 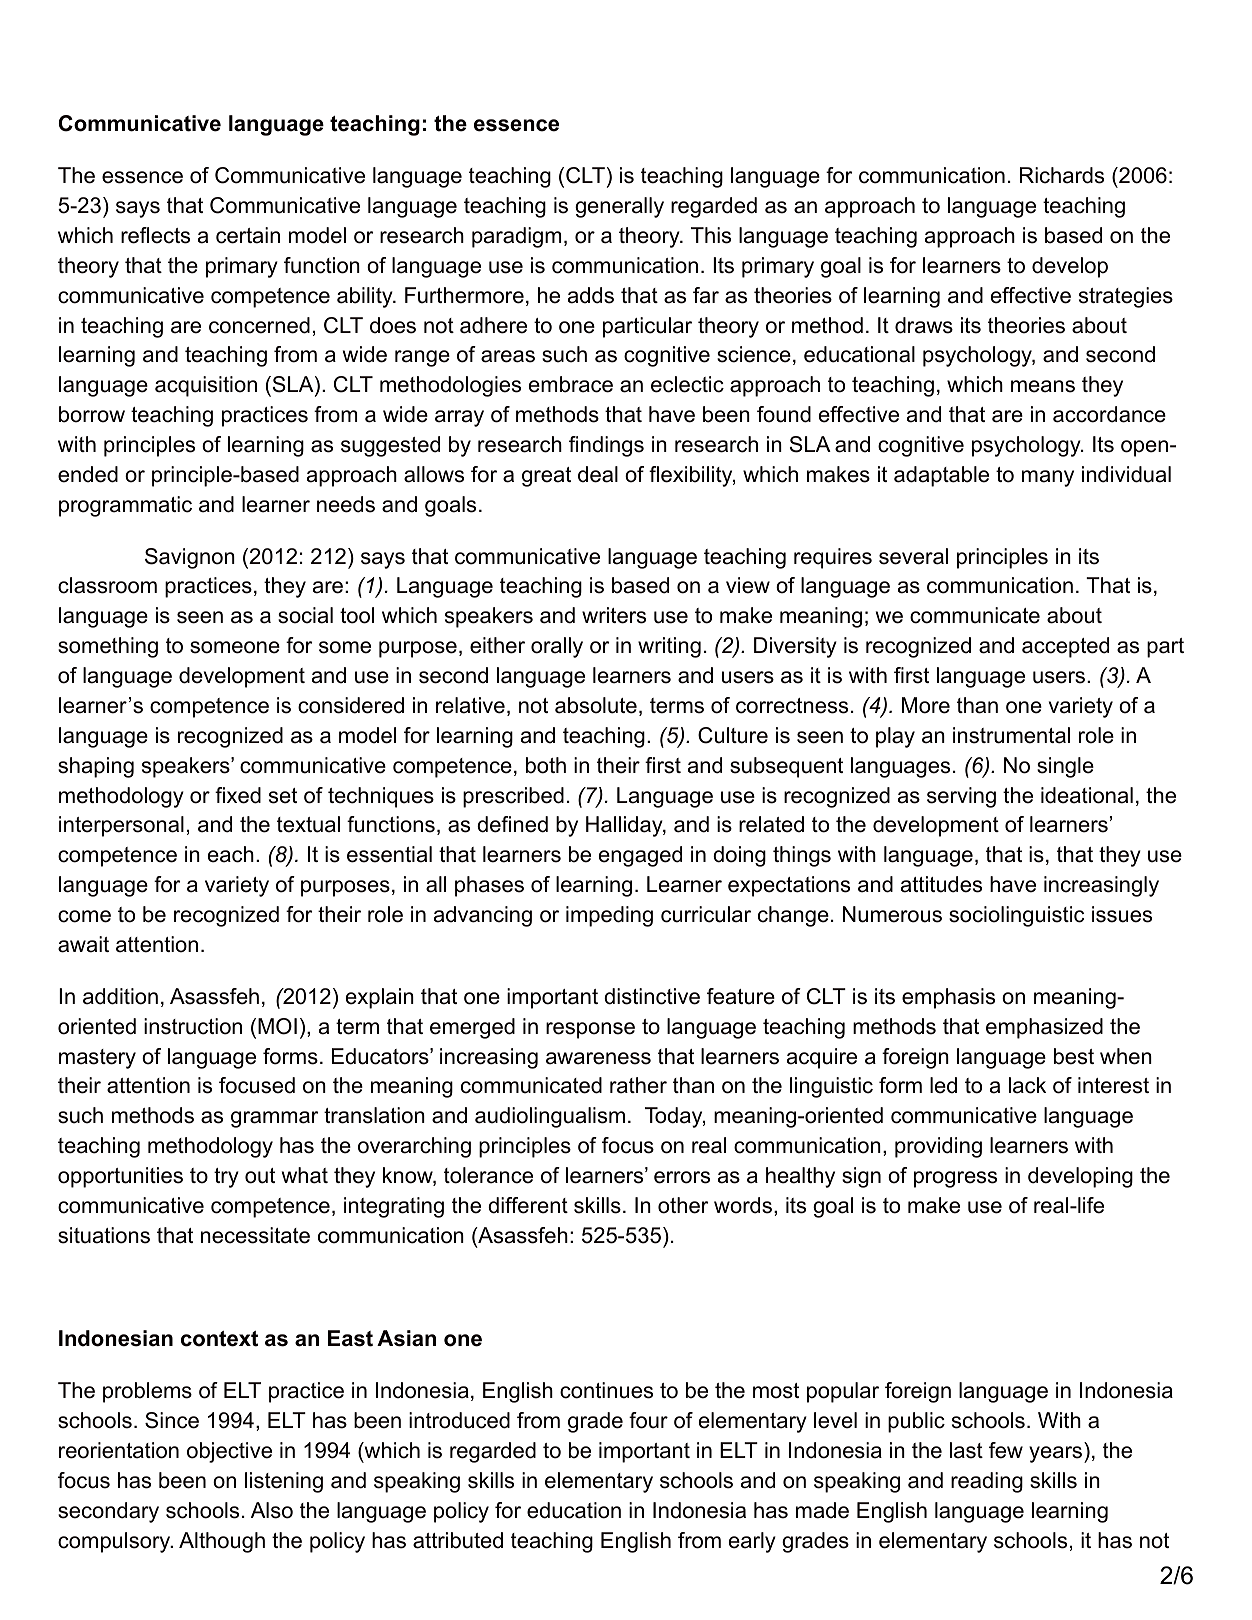 I want to click on several, so click(x=913, y=556).
